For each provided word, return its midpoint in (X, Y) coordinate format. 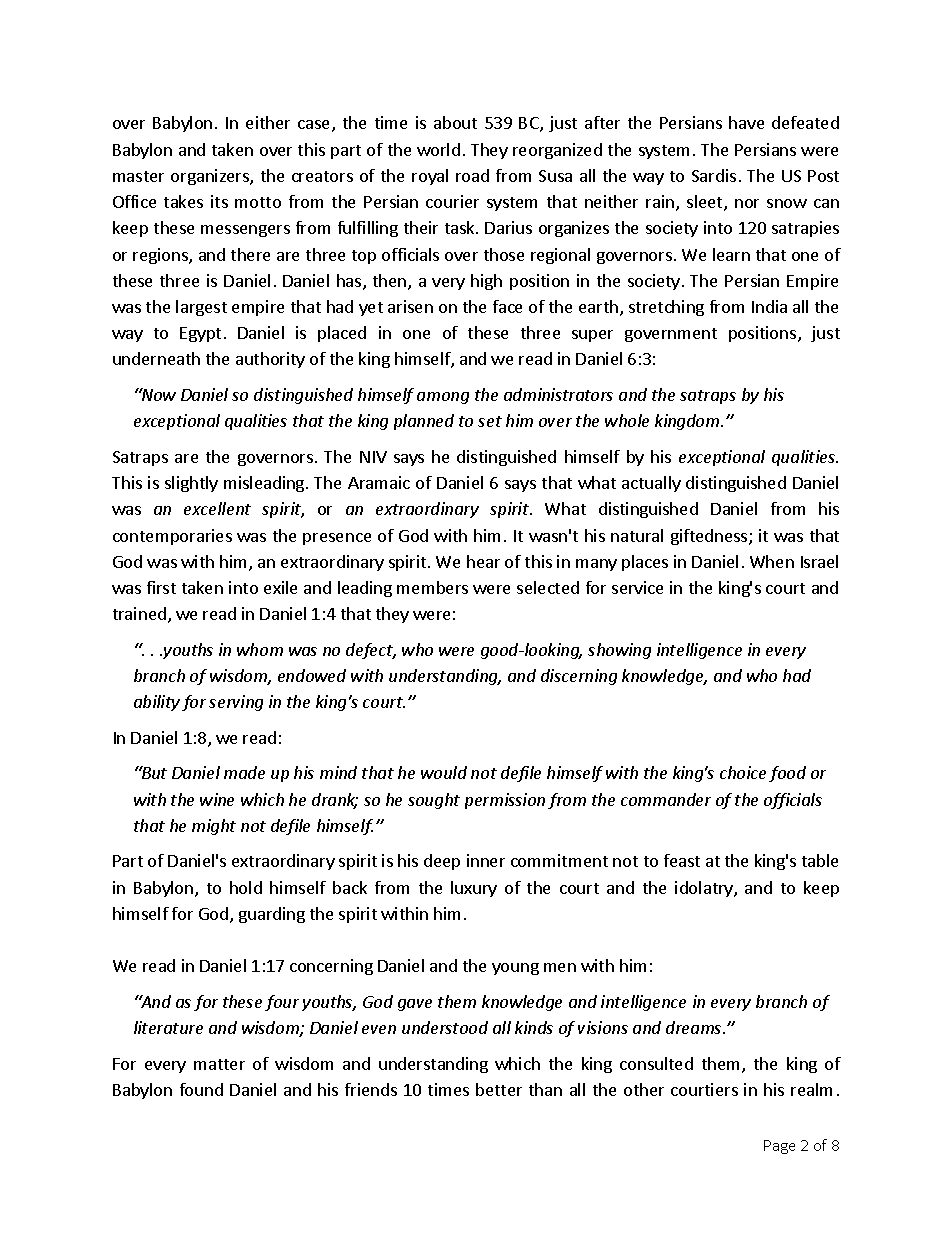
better (499, 1089)
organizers (211, 177)
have (746, 122)
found (201, 1089)
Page (779, 1147)
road (472, 175)
